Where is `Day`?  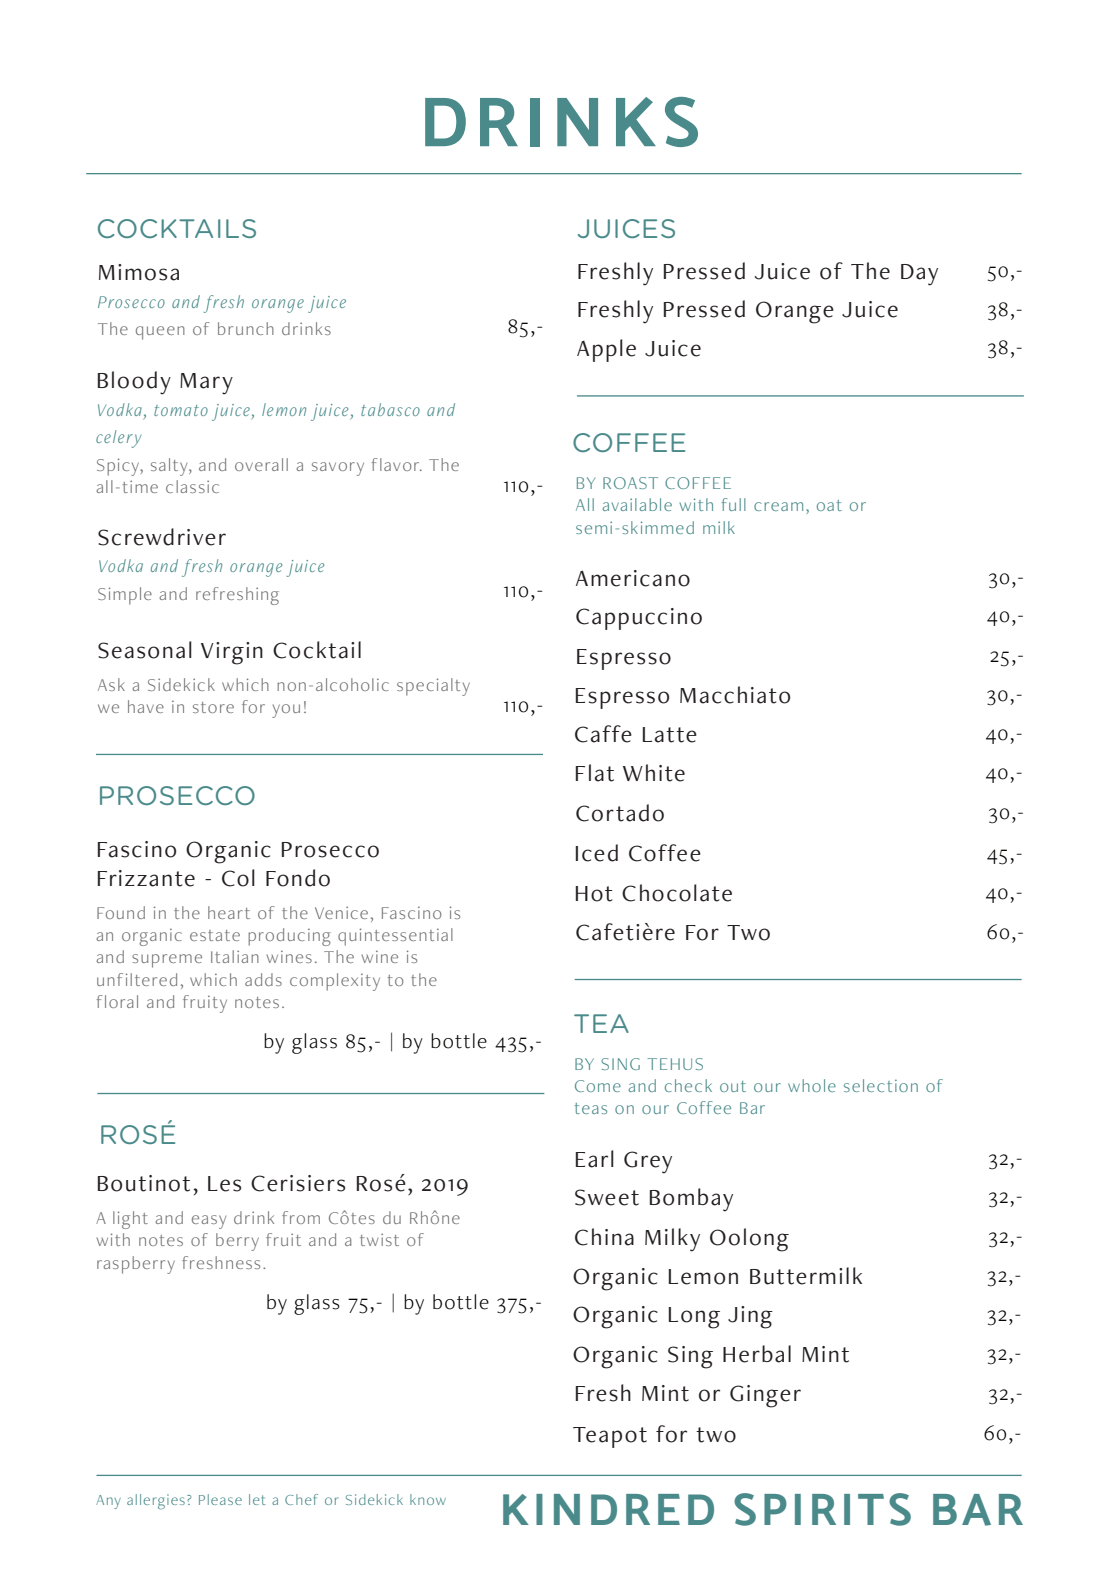
Day is located at coordinates (919, 275).
